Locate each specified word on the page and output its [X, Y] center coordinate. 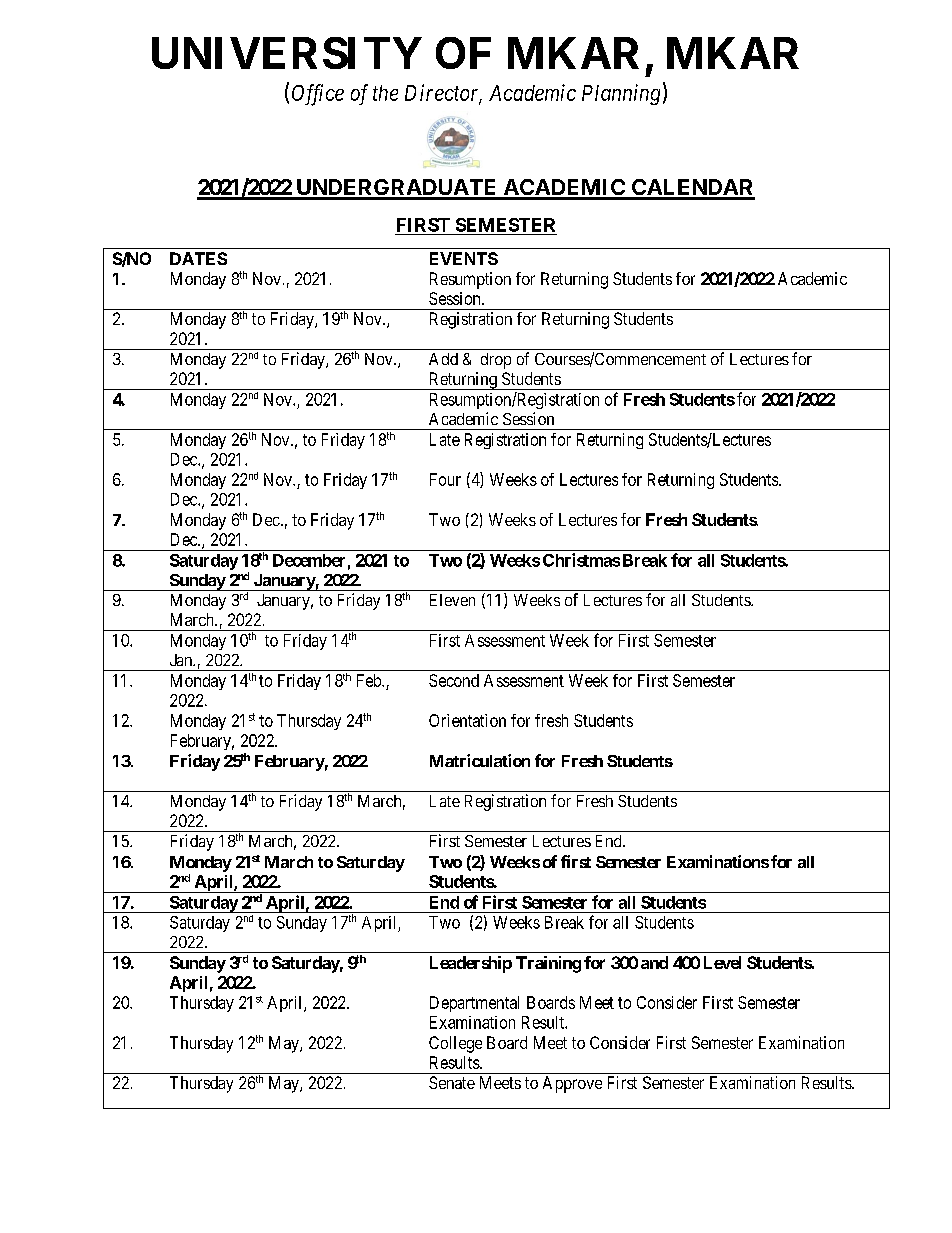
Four [445, 479]
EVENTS [464, 258]
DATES [198, 258]
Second [454, 680]
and [654, 962]
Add [443, 359]
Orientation [467, 720]
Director [443, 93]
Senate [452, 1082]
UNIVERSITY [287, 53]
